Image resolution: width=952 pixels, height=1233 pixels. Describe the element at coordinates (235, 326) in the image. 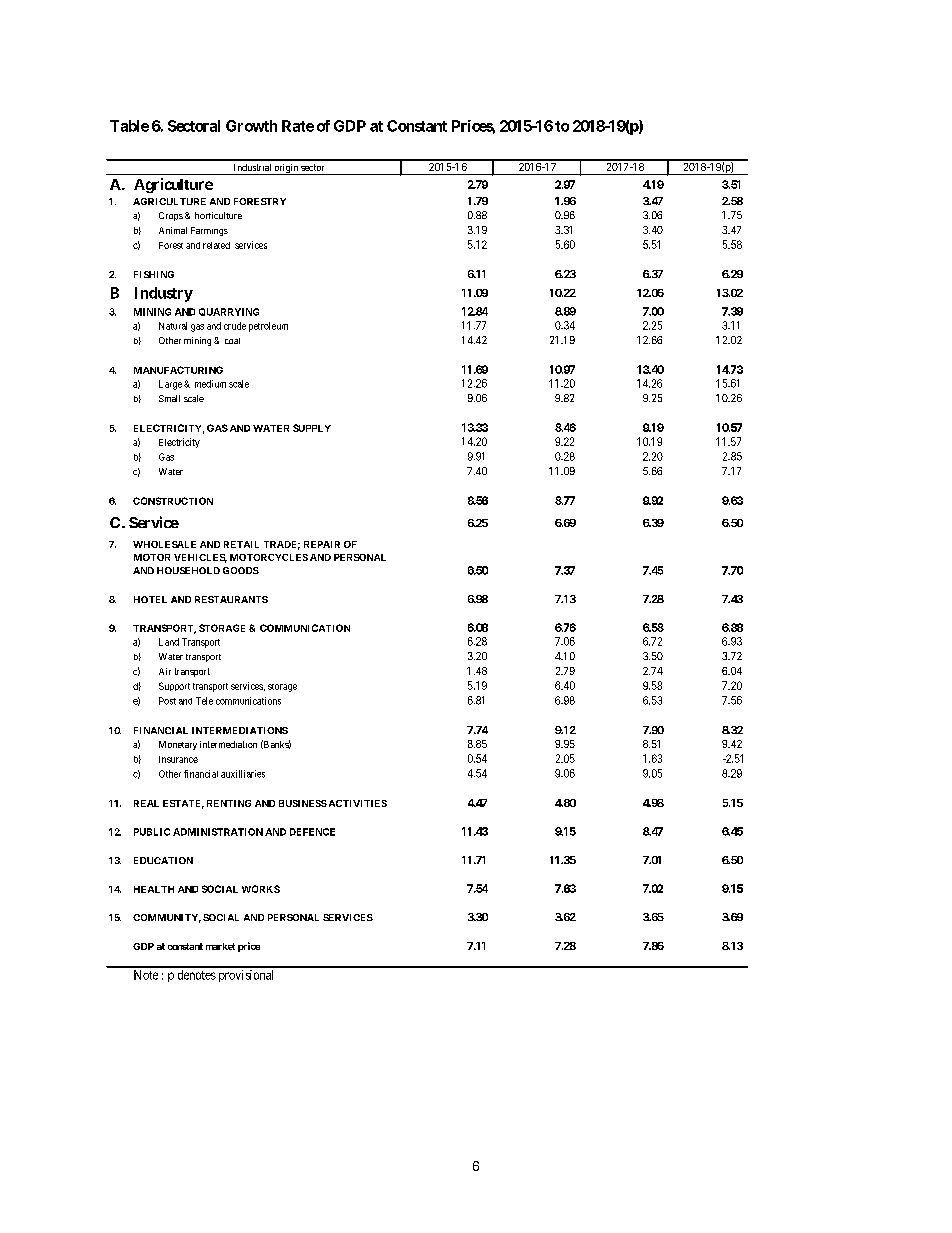

I see `crude` at that location.
